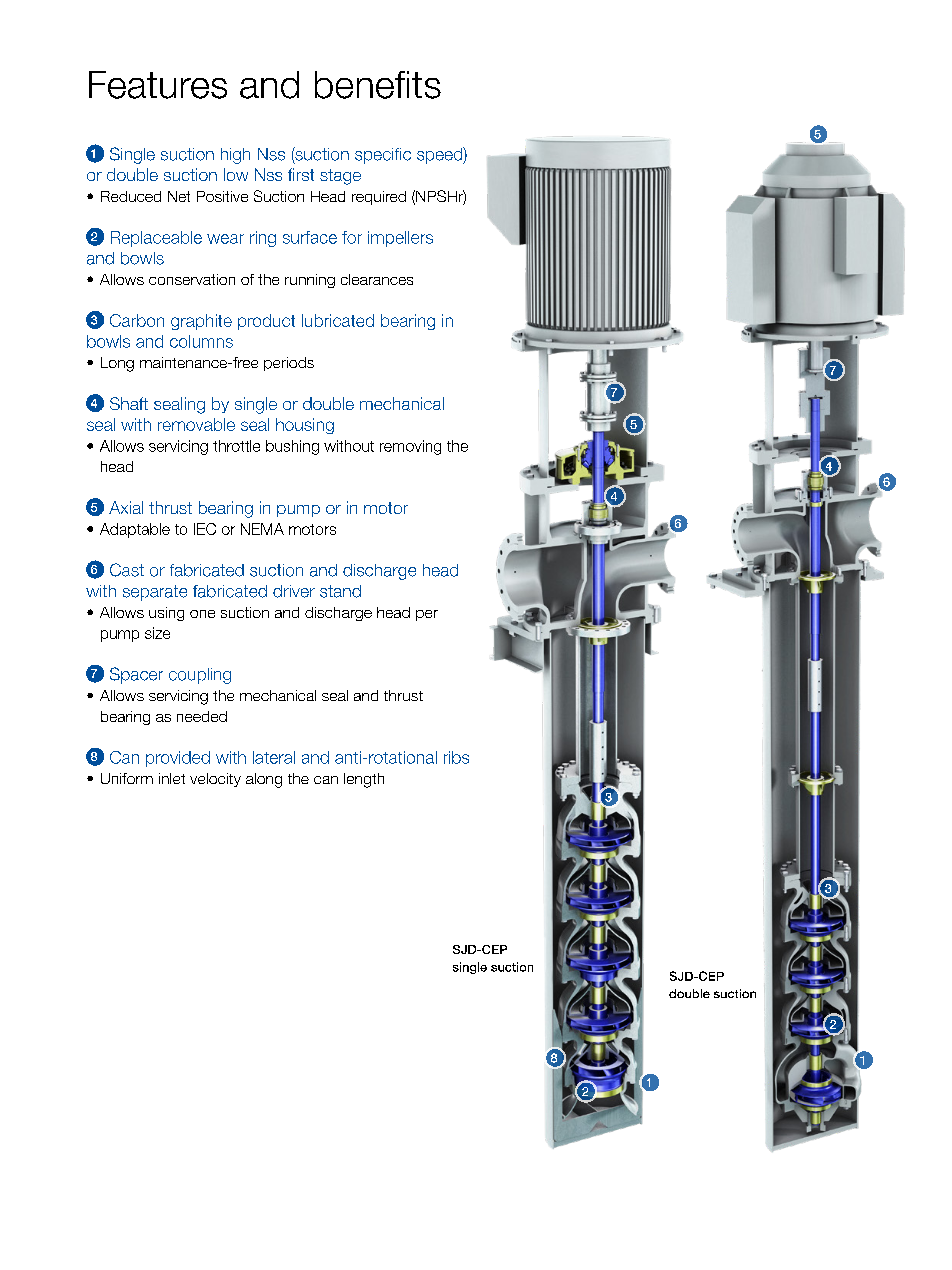 Image resolution: width=952 pixels, height=1270 pixels. What do you see at coordinates (400, 239) in the document?
I see `impellers` at bounding box center [400, 239].
